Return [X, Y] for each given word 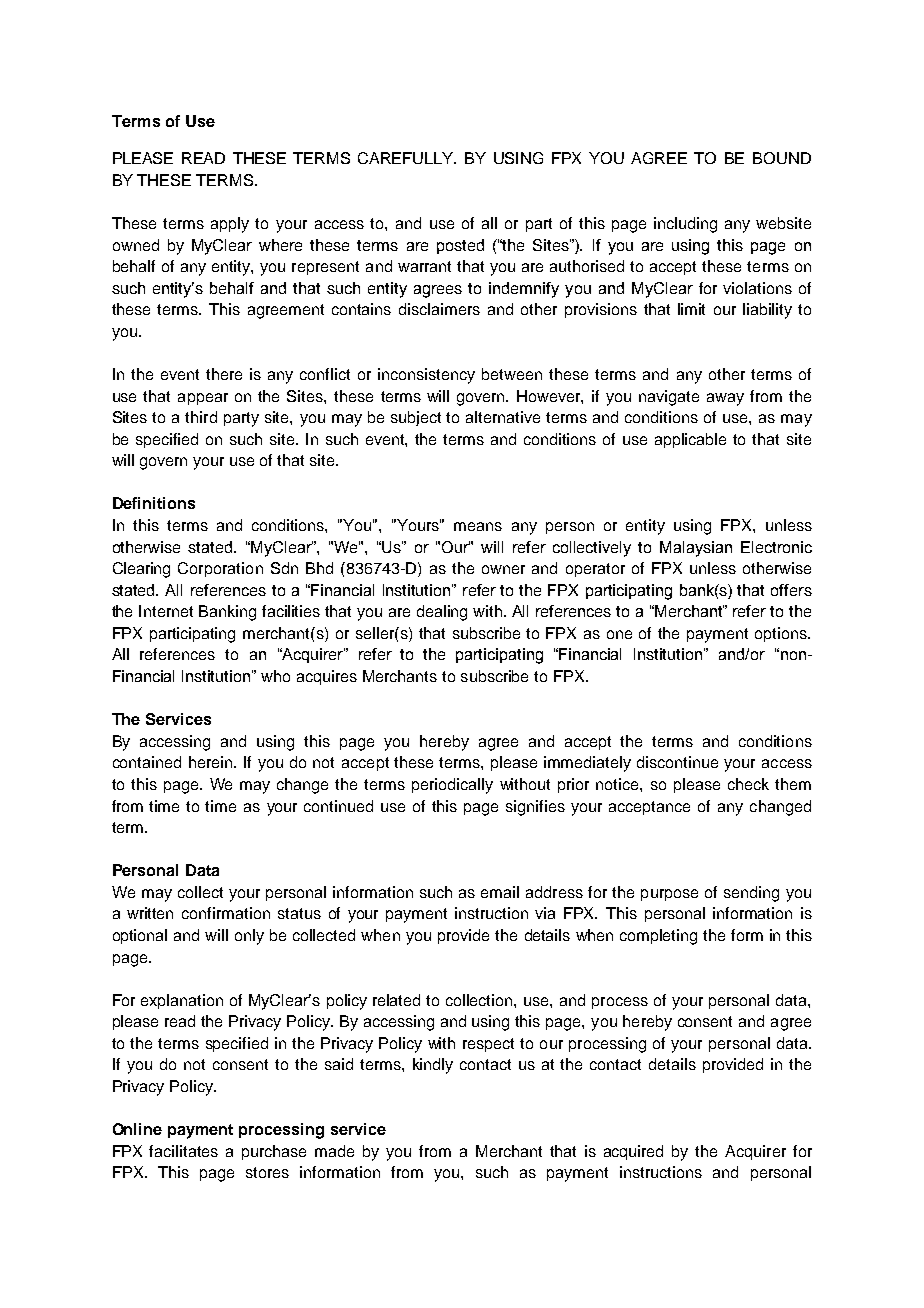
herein [212, 762]
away [725, 399]
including [685, 225]
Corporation [220, 569]
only [249, 937]
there [224, 374]
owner [503, 569]
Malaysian [696, 549]
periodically [452, 786]
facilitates [183, 1151]
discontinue [677, 762]
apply [230, 225]
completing [658, 937]
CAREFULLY [407, 158]
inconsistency [426, 376]
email [500, 892]
